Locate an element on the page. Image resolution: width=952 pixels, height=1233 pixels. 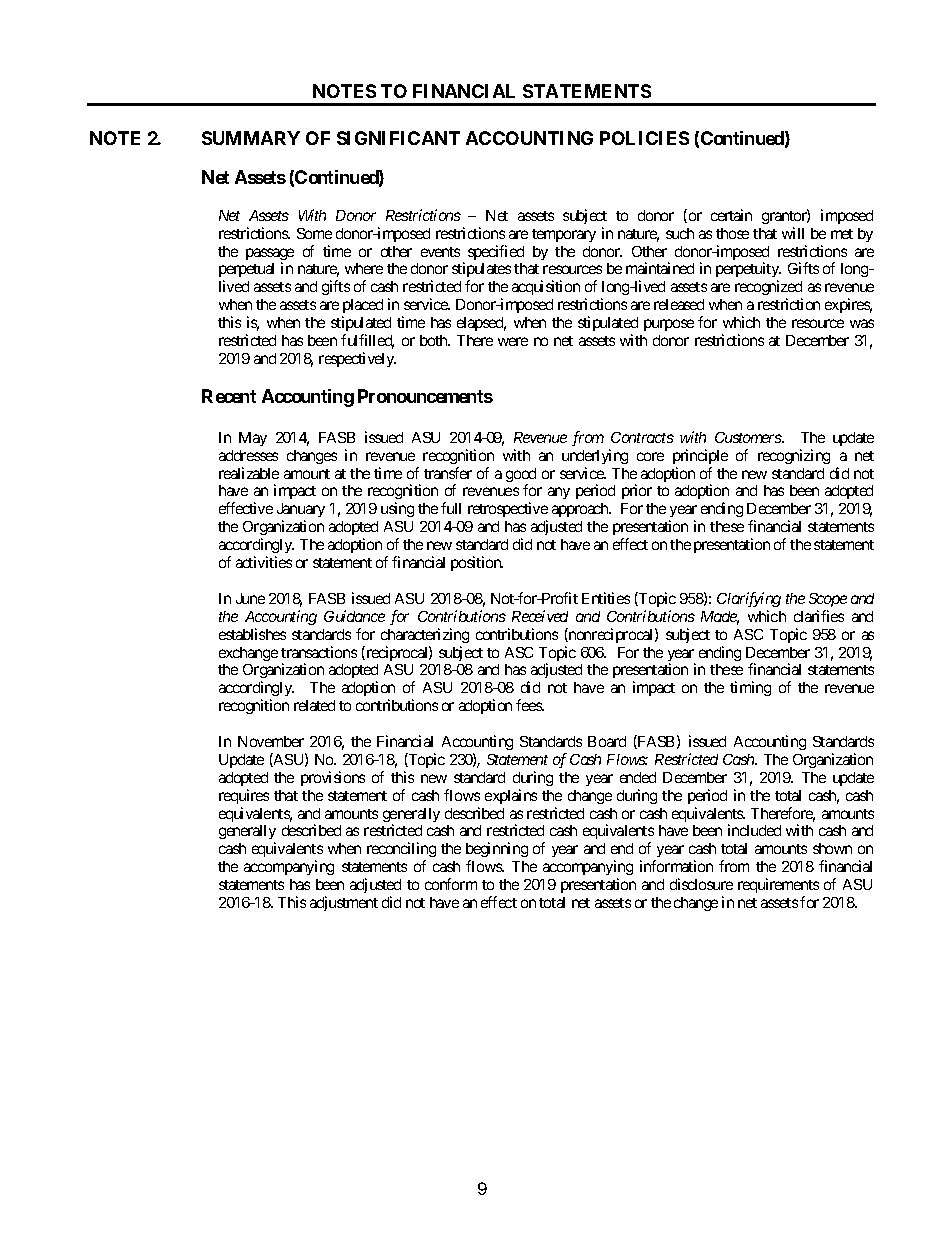
Recent is located at coordinates (229, 396).
